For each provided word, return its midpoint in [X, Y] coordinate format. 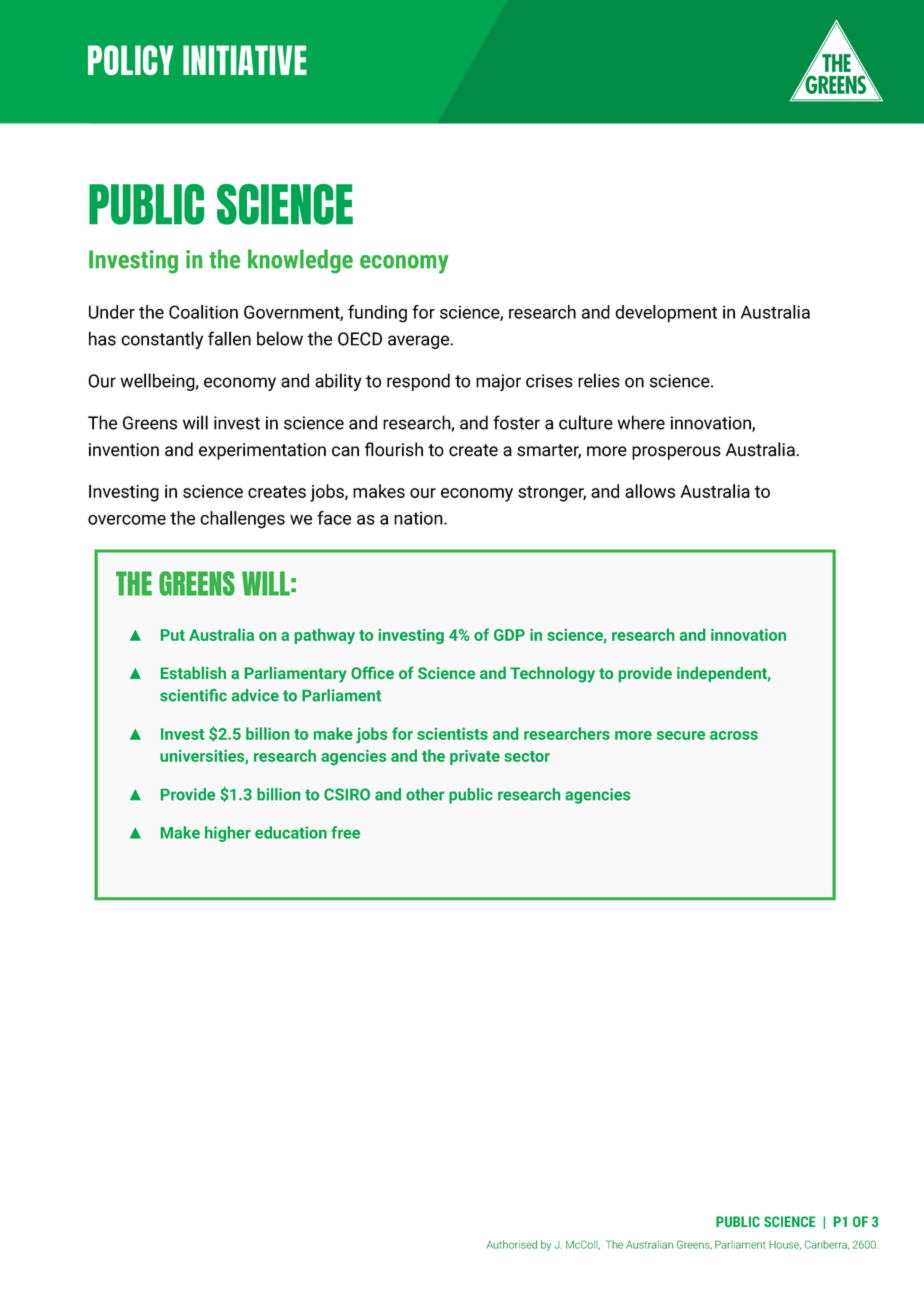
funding [377, 314]
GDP [509, 635]
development [666, 314]
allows [650, 491]
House [785, 1245]
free [345, 832]
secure [681, 735]
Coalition [203, 312]
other [425, 794]
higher [228, 834]
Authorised [512, 1244]
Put [173, 635]
